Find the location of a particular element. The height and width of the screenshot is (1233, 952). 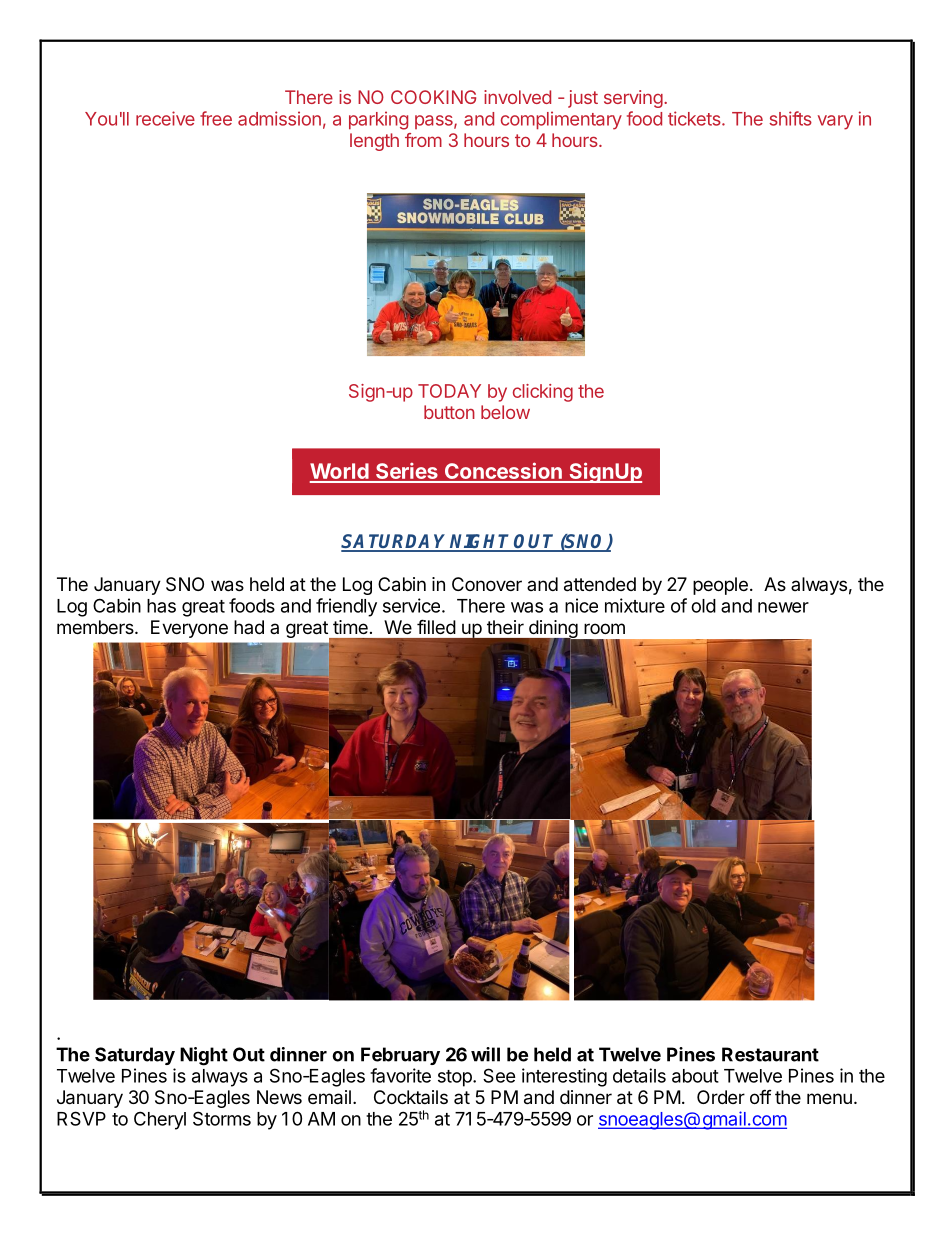

filled is located at coordinates (436, 627).
